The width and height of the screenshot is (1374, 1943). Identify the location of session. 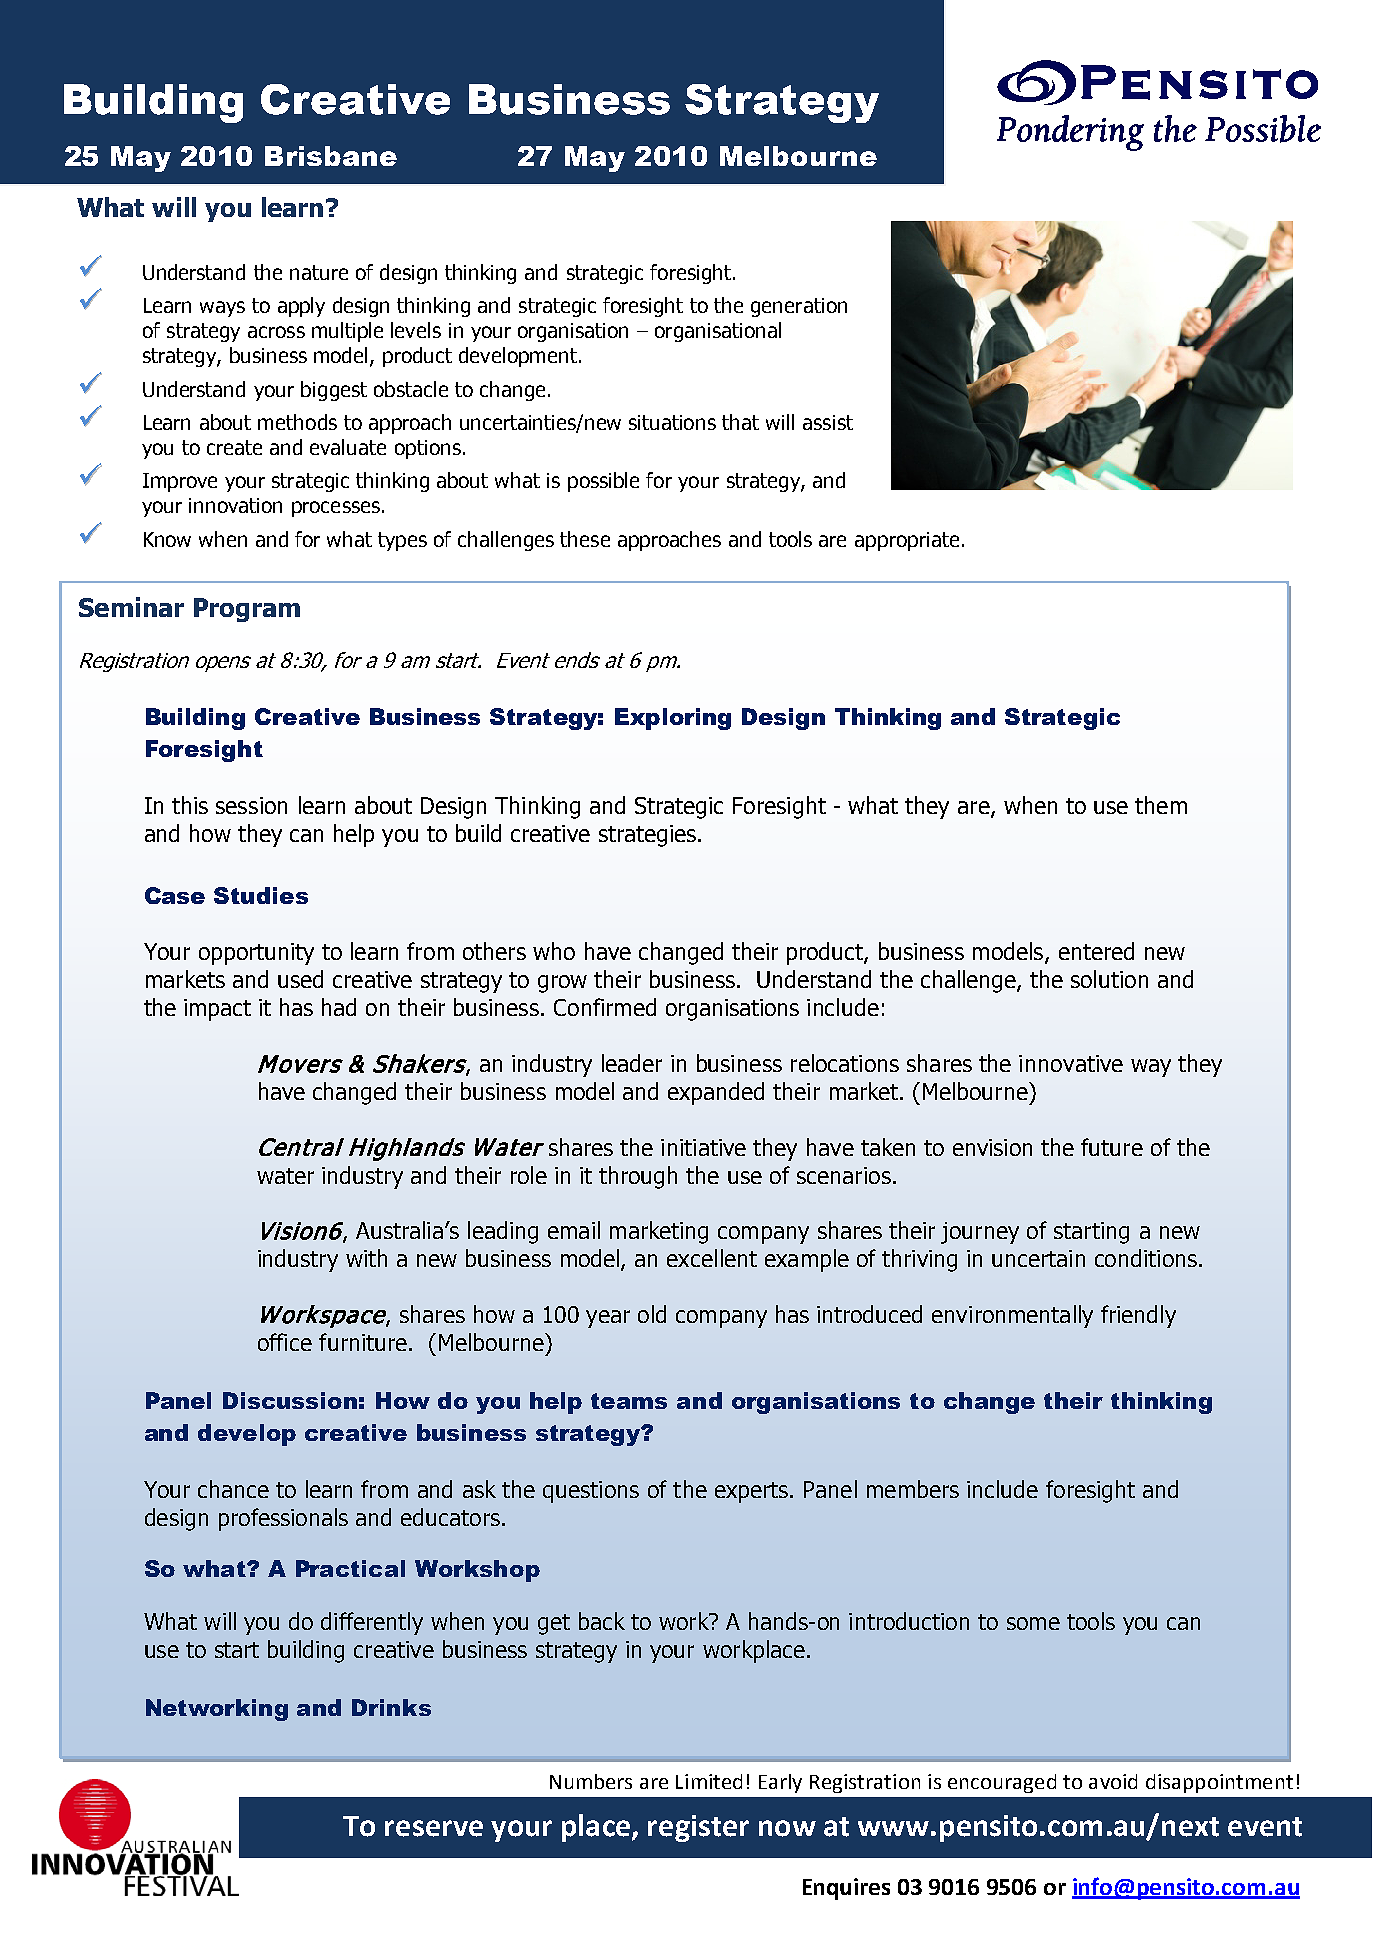
(251, 805).
